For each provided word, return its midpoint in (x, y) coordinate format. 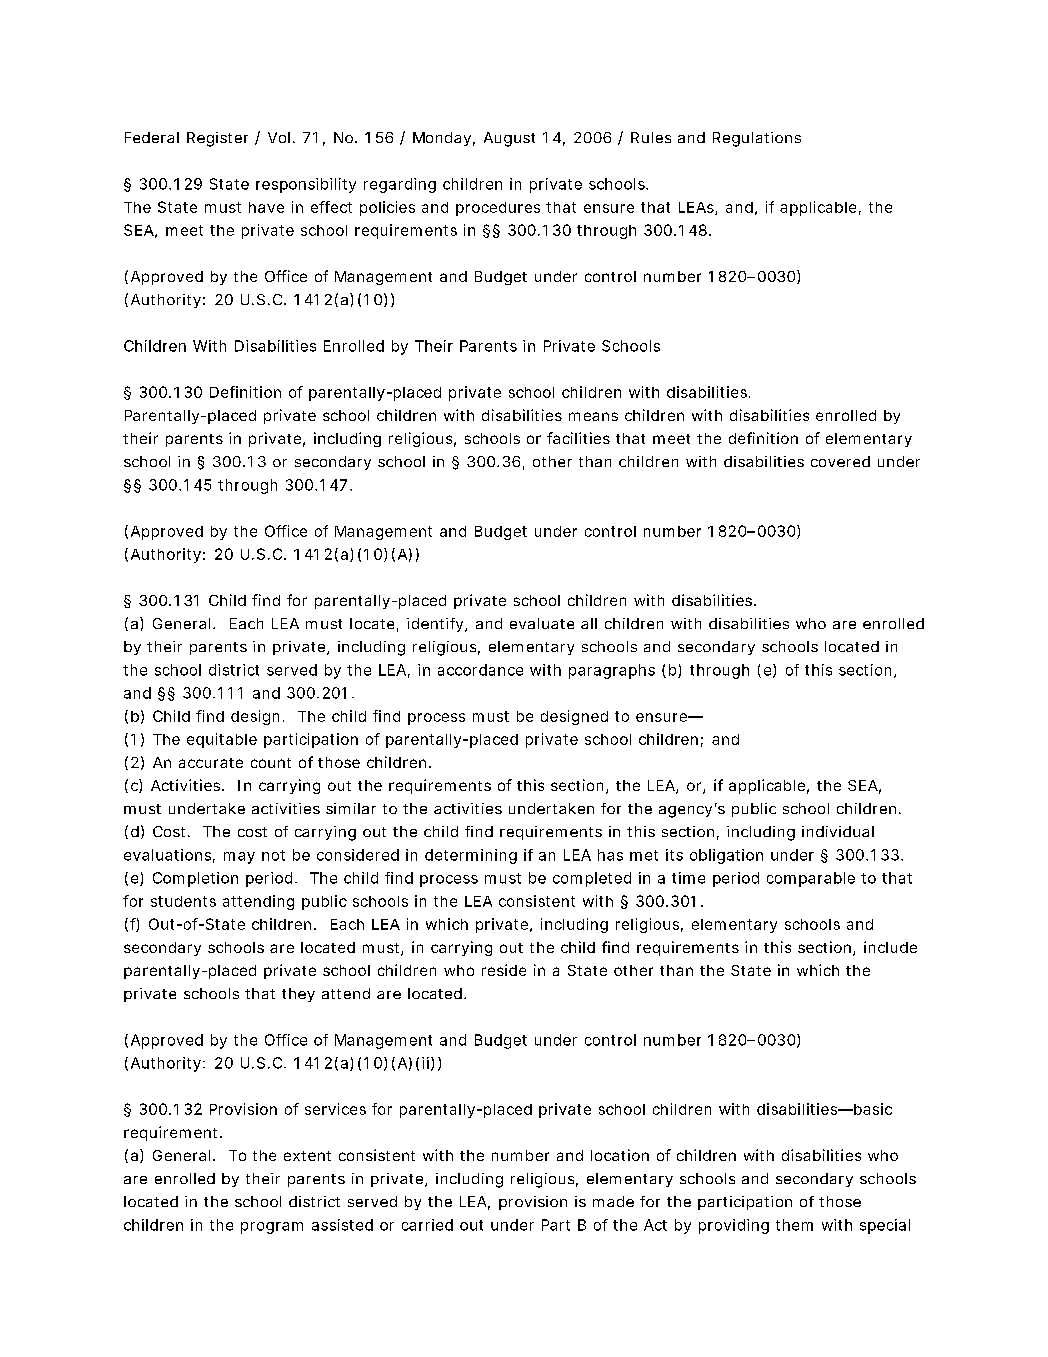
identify (435, 625)
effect (331, 207)
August (509, 139)
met (644, 855)
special (885, 1226)
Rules (651, 137)
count (271, 763)
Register (217, 139)
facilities (578, 438)
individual (838, 831)
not (273, 855)
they (298, 995)
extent (307, 1156)
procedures (498, 209)
